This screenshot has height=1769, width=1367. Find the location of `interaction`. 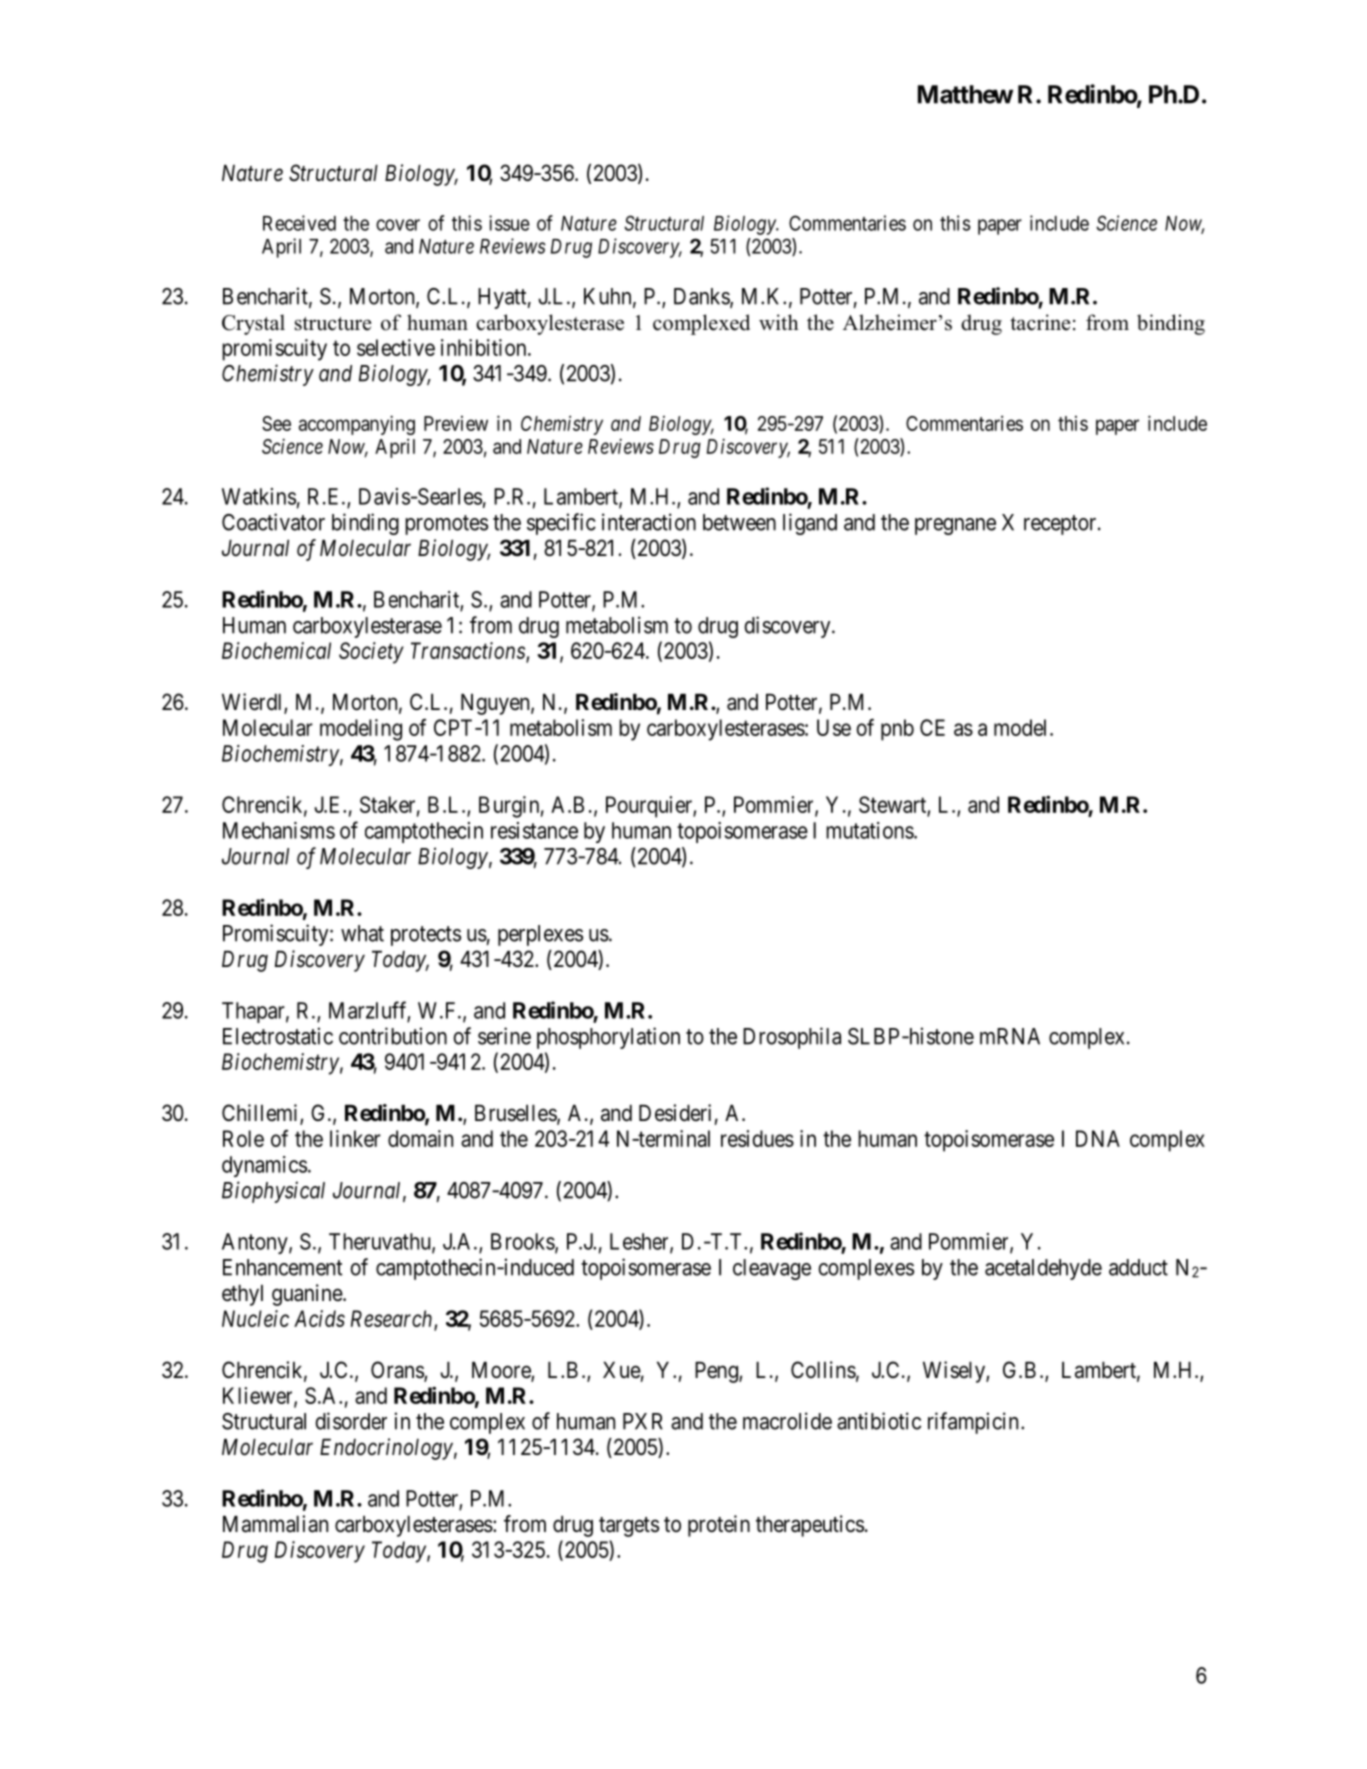

interaction is located at coordinates (649, 522).
